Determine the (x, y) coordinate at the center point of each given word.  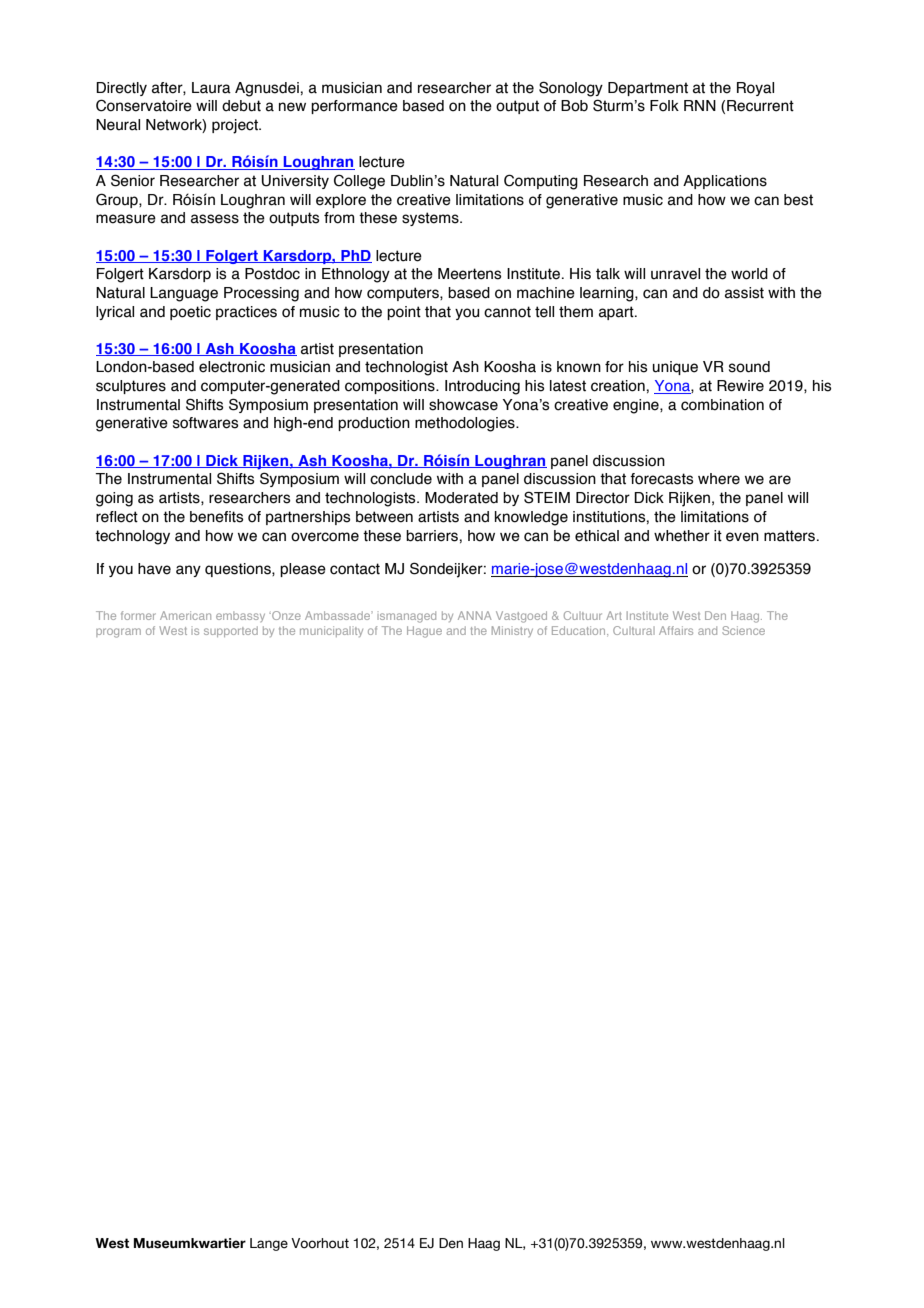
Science (743, 630)
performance (354, 107)
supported (231, 631)
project (236, 126)
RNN (700, 105)
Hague (424, 632)
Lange (269, 1244)
